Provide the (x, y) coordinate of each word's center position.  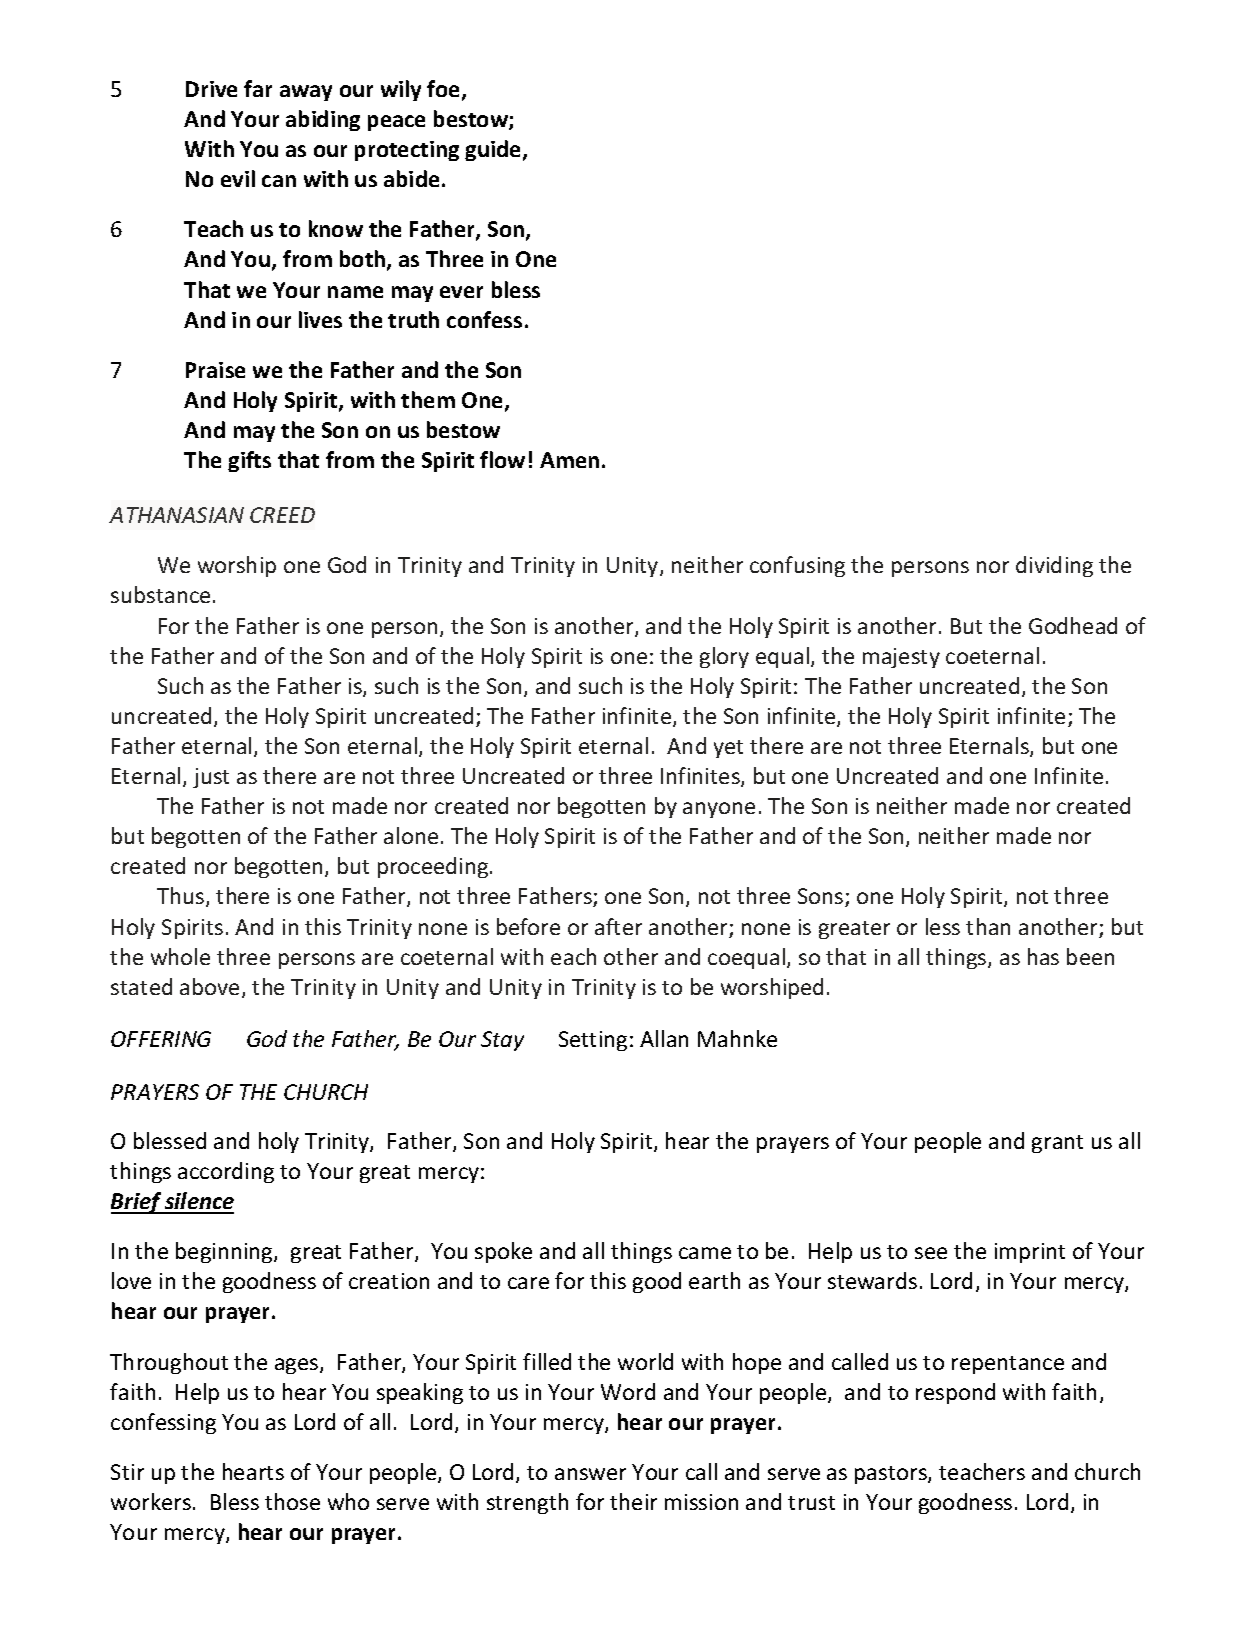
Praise (215, 370)
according (226, 1172)
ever (461, 292)
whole (180, 956)
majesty (901, 658)
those (292, 1501)
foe (445, 90)
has (1043, 956)
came (705, 1253)
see (931, 1253)
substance (160, 594)
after (618, 926)
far (258, 88)
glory (724, 657)
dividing (1054, 566)
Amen (569, 460)
